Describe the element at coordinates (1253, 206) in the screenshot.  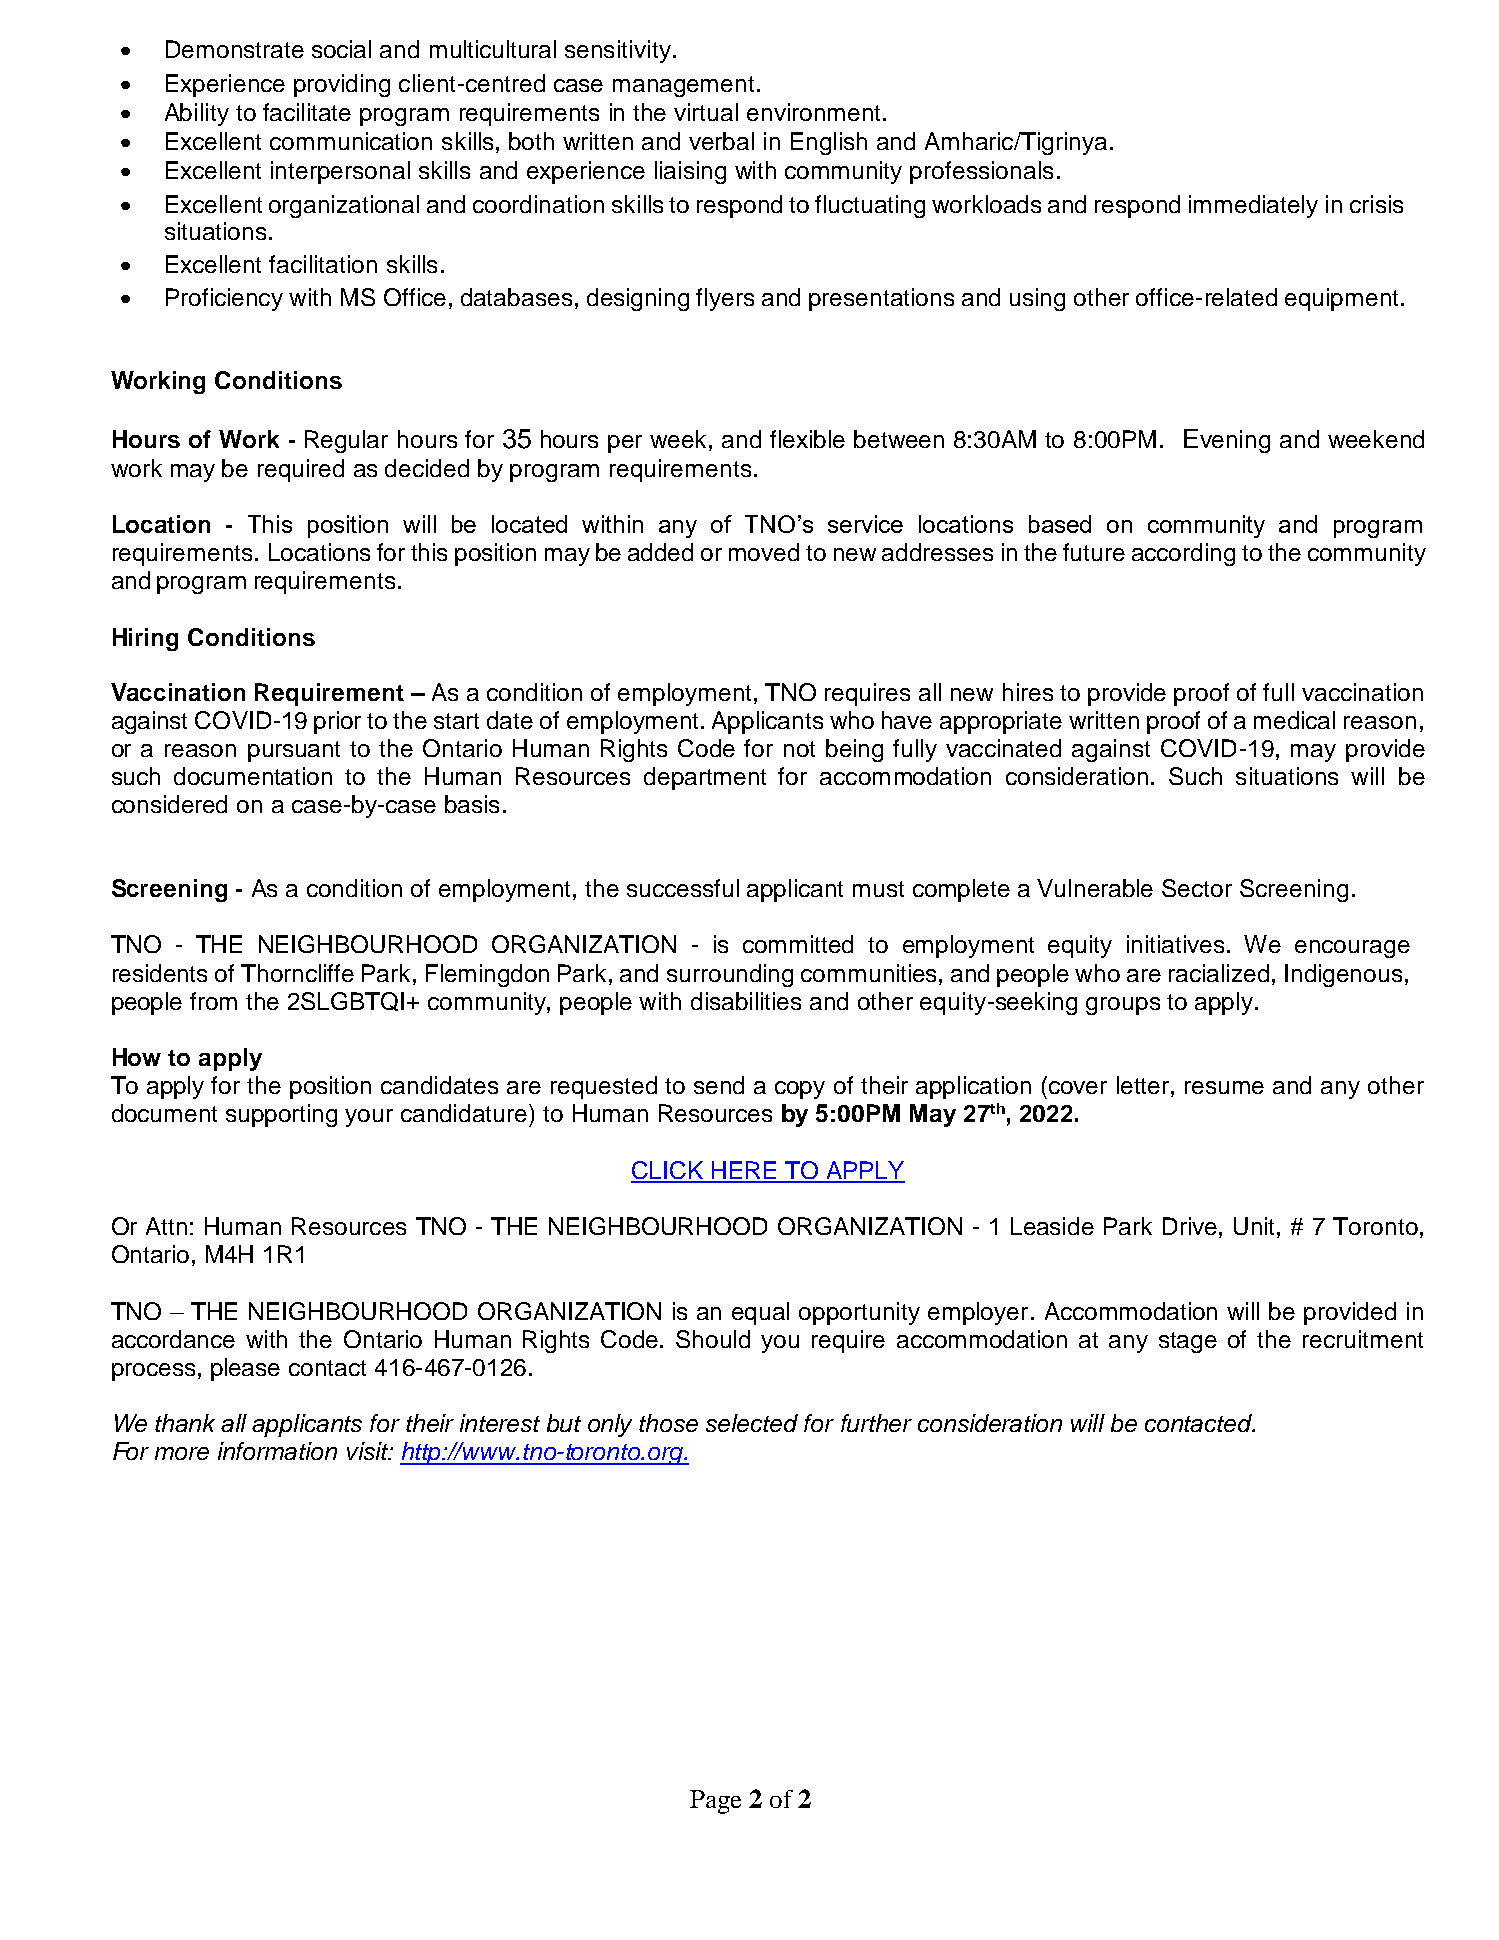
I see `immediately` at that location.
